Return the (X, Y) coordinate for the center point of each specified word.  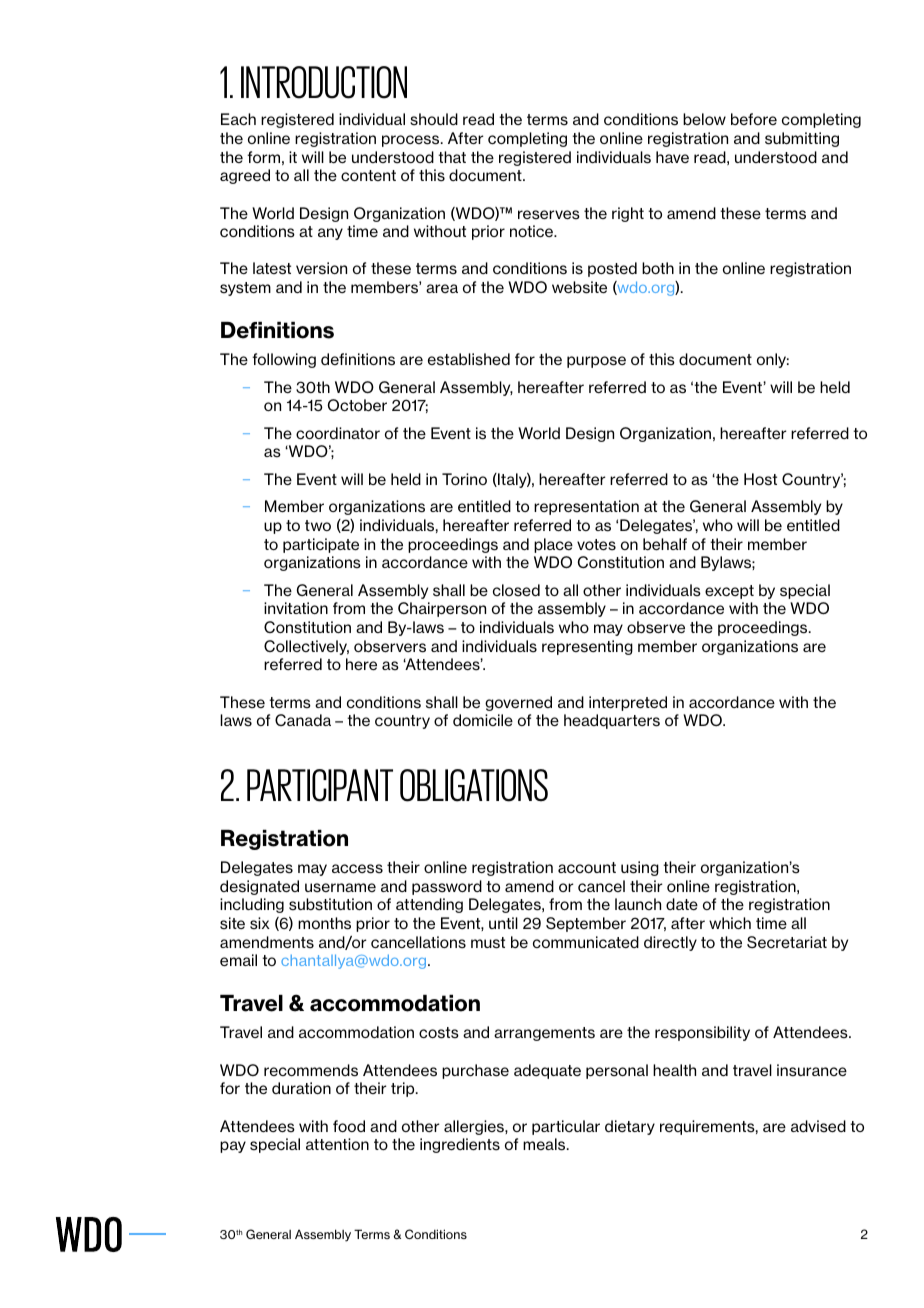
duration (301, 1088)
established (469, 359)
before (754, 119)
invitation (296, 608)
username (340, 888)
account (587, 867)
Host (760, 479)
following (284, 360)
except (729, 592)
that (452, 157)
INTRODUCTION (324, 82)
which (730, 923)
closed (516, 590)
